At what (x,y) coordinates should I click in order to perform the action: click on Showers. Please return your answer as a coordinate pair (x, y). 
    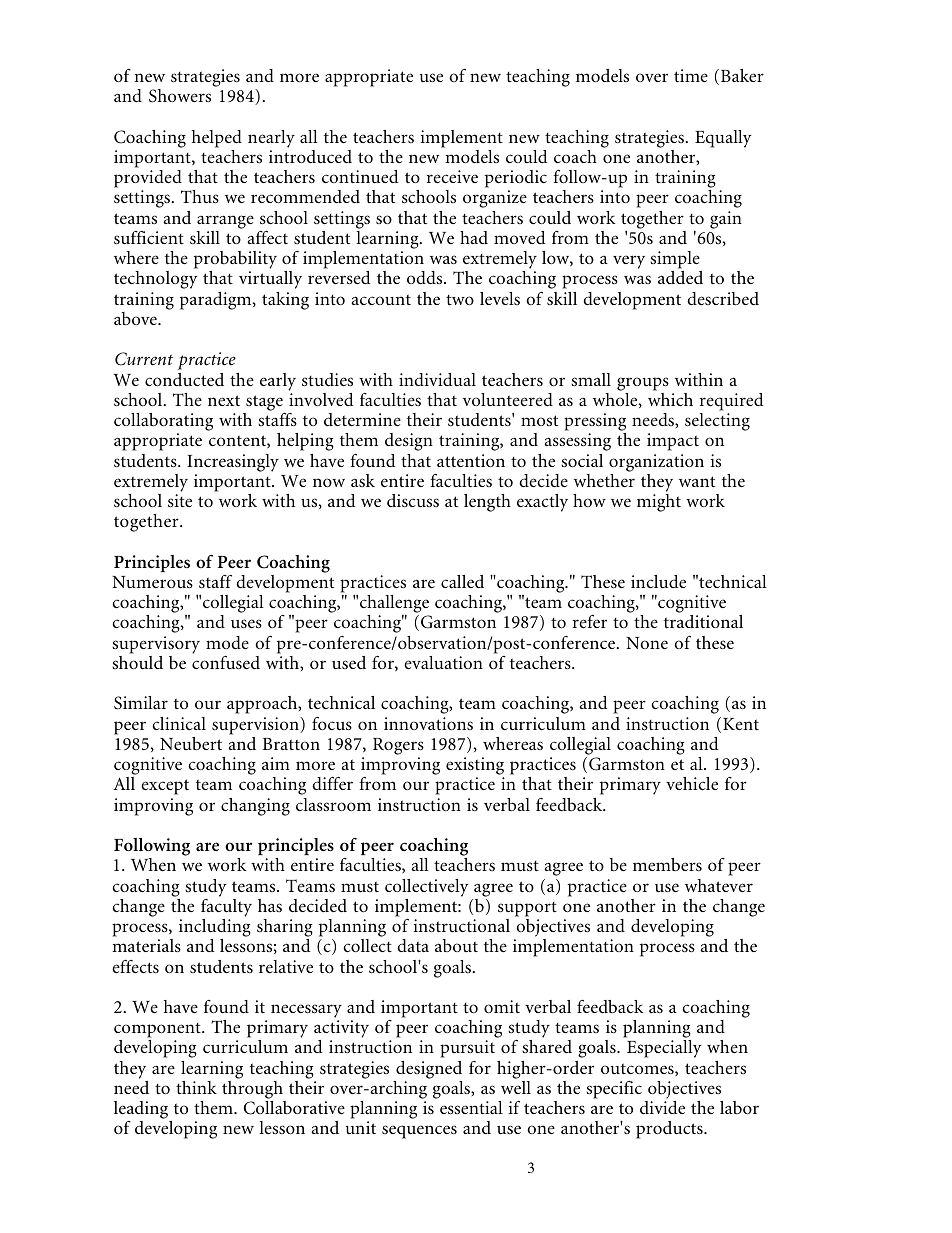
    Looking at the image, I should click on (180, 96).
